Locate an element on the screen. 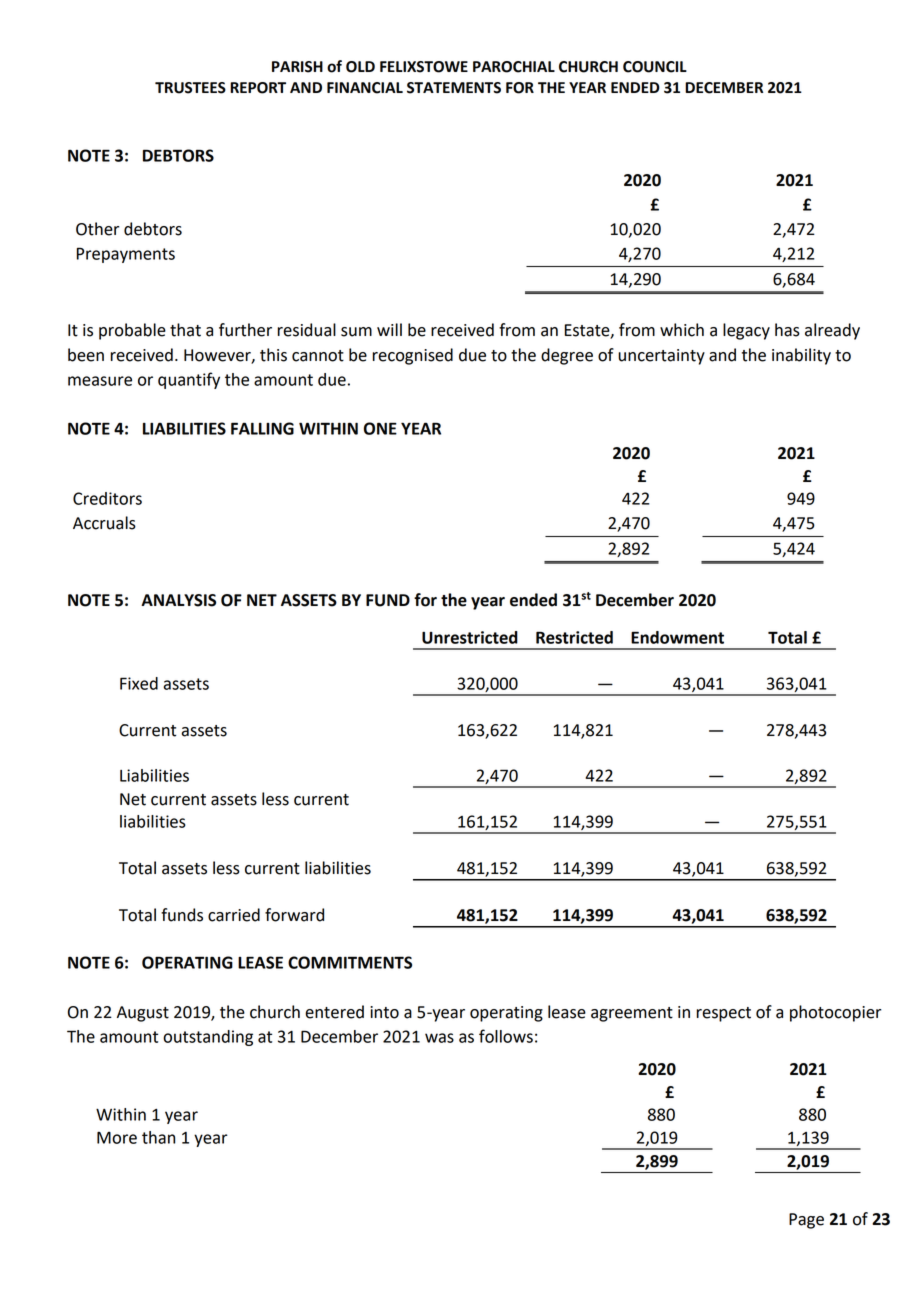 The image size is (924, 1307). TRUSTEES is located at coordinates (190, 88).
